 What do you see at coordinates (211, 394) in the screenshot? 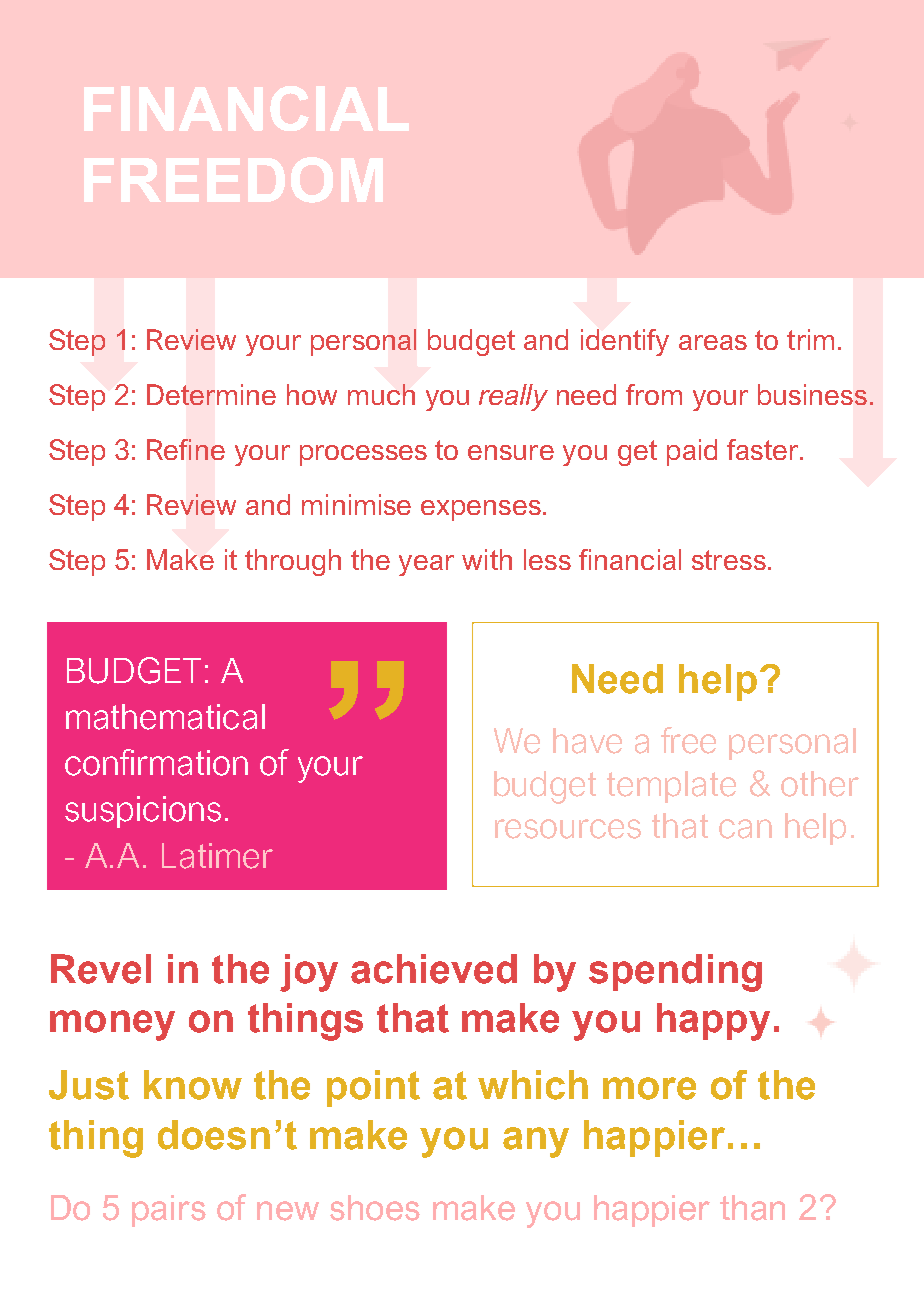
I see `Determine` at bounding box center [211, 394].
